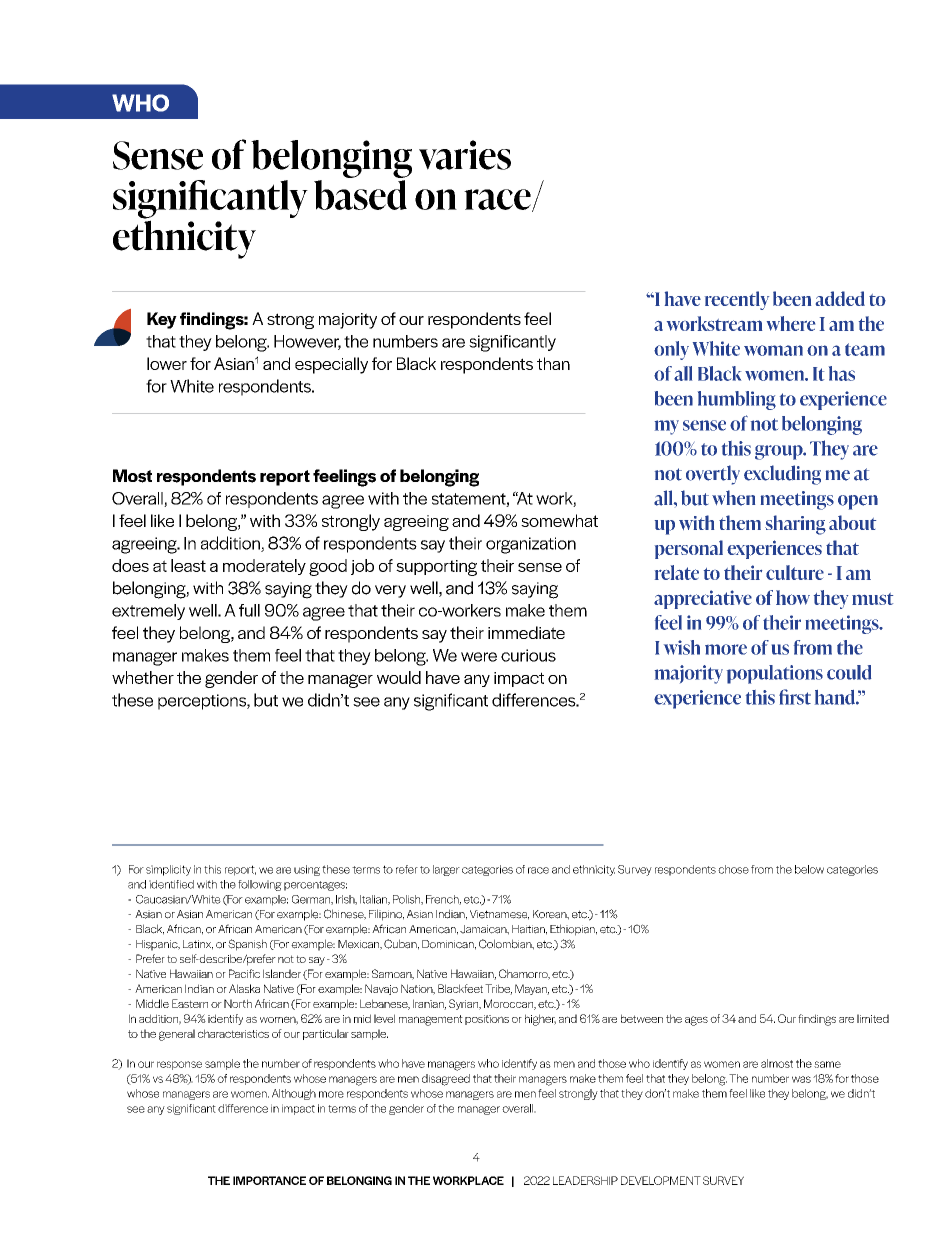  Describe the element at coordinates (360, 195) in the screenshot. I see `based` at that location.
